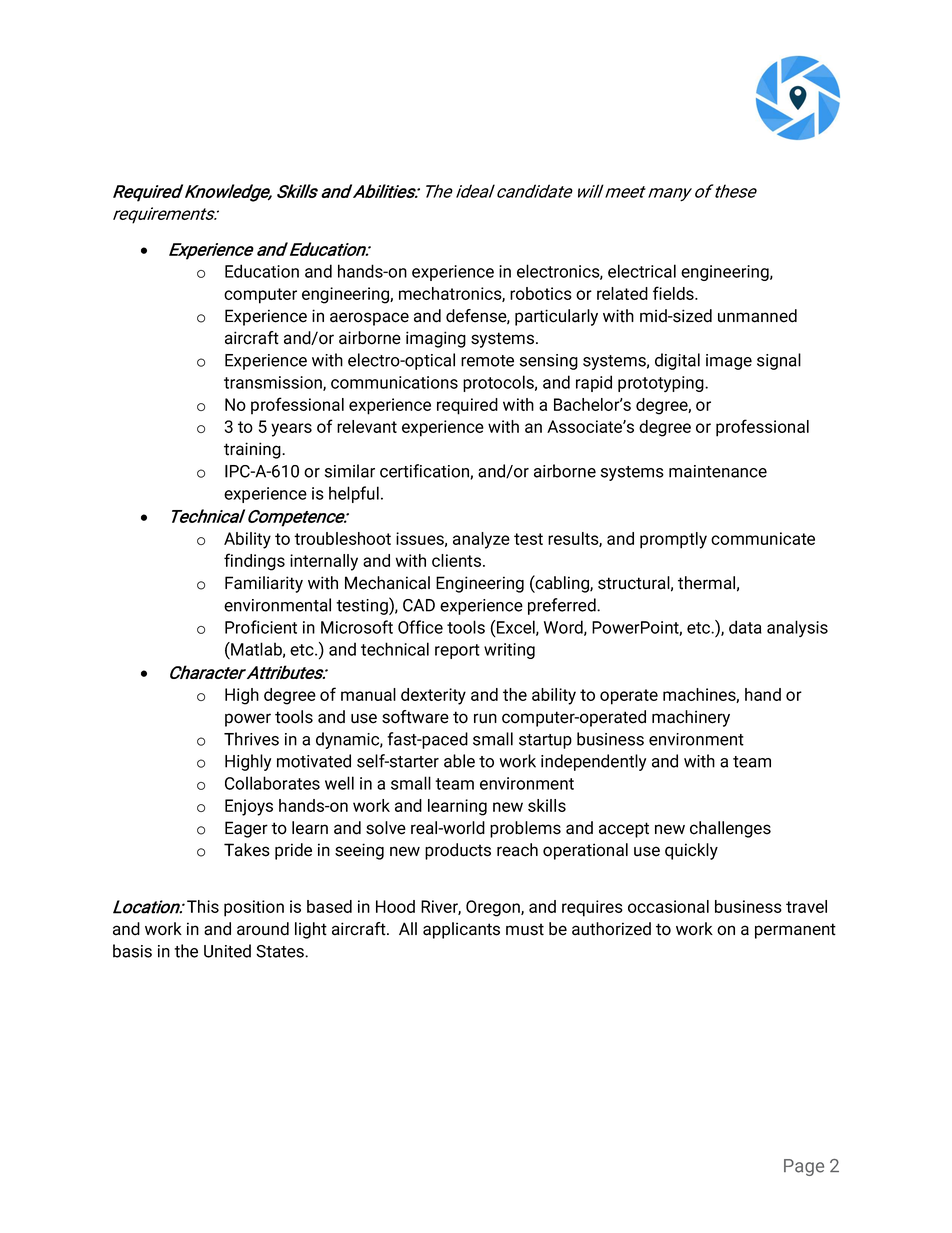 This document has width=952, height=1233. What do you see at coordinates (251, 739) in the document?
I see `Thrives` at bounding box center [251, 739].
